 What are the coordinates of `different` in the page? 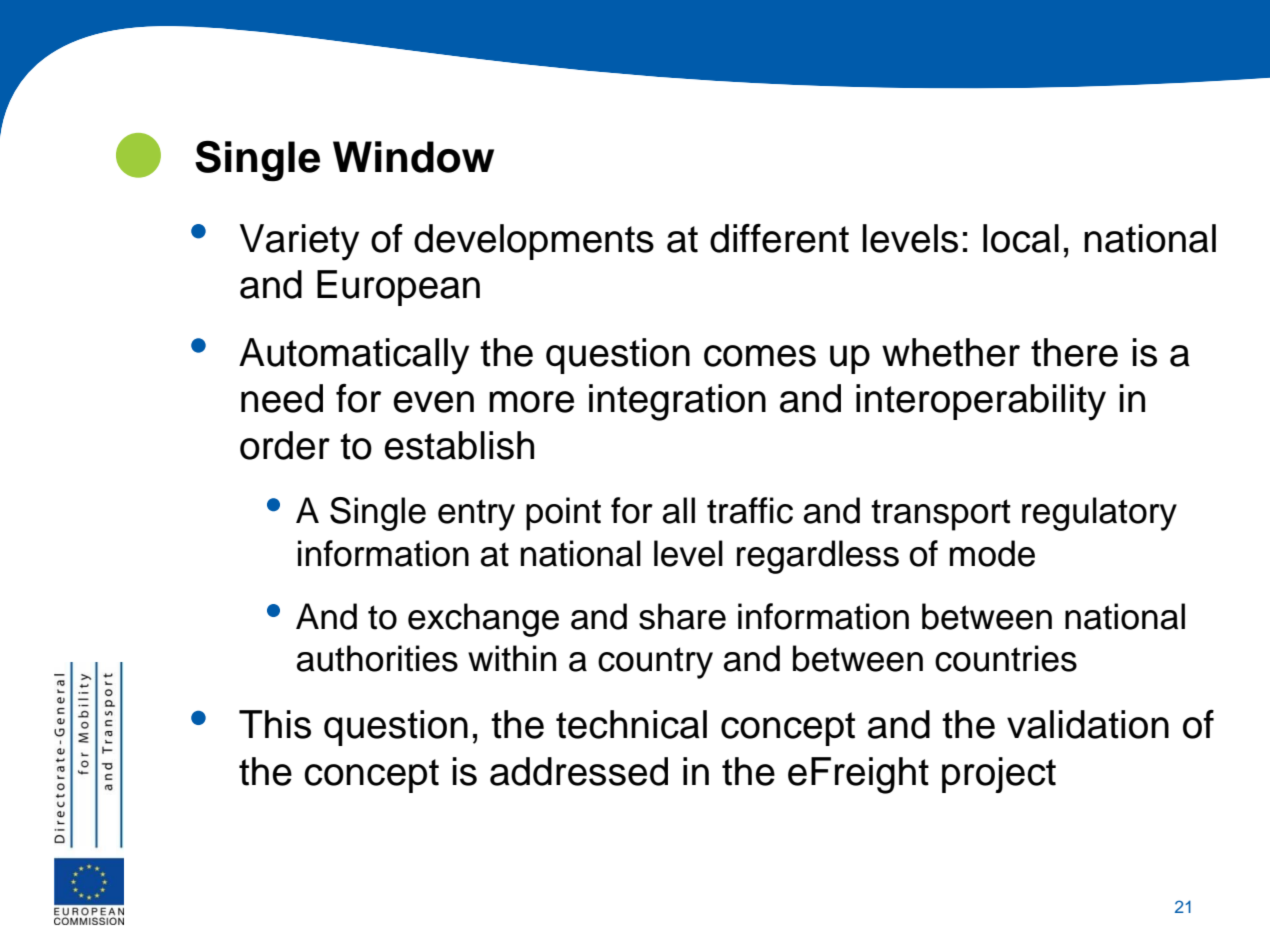 It's located at (779, 238).
